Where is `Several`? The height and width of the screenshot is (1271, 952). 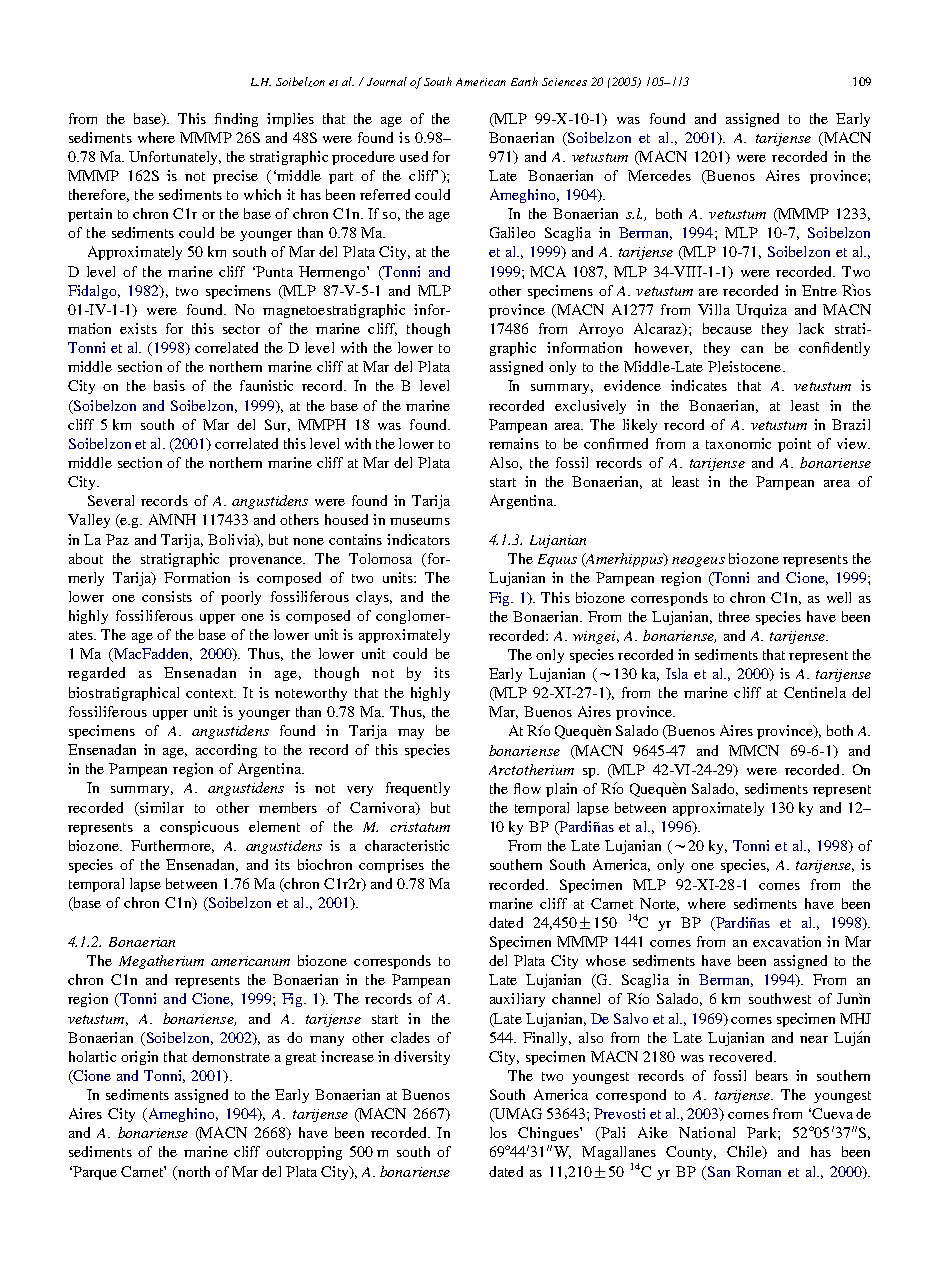 Several is located at coordinates (111, 500).
